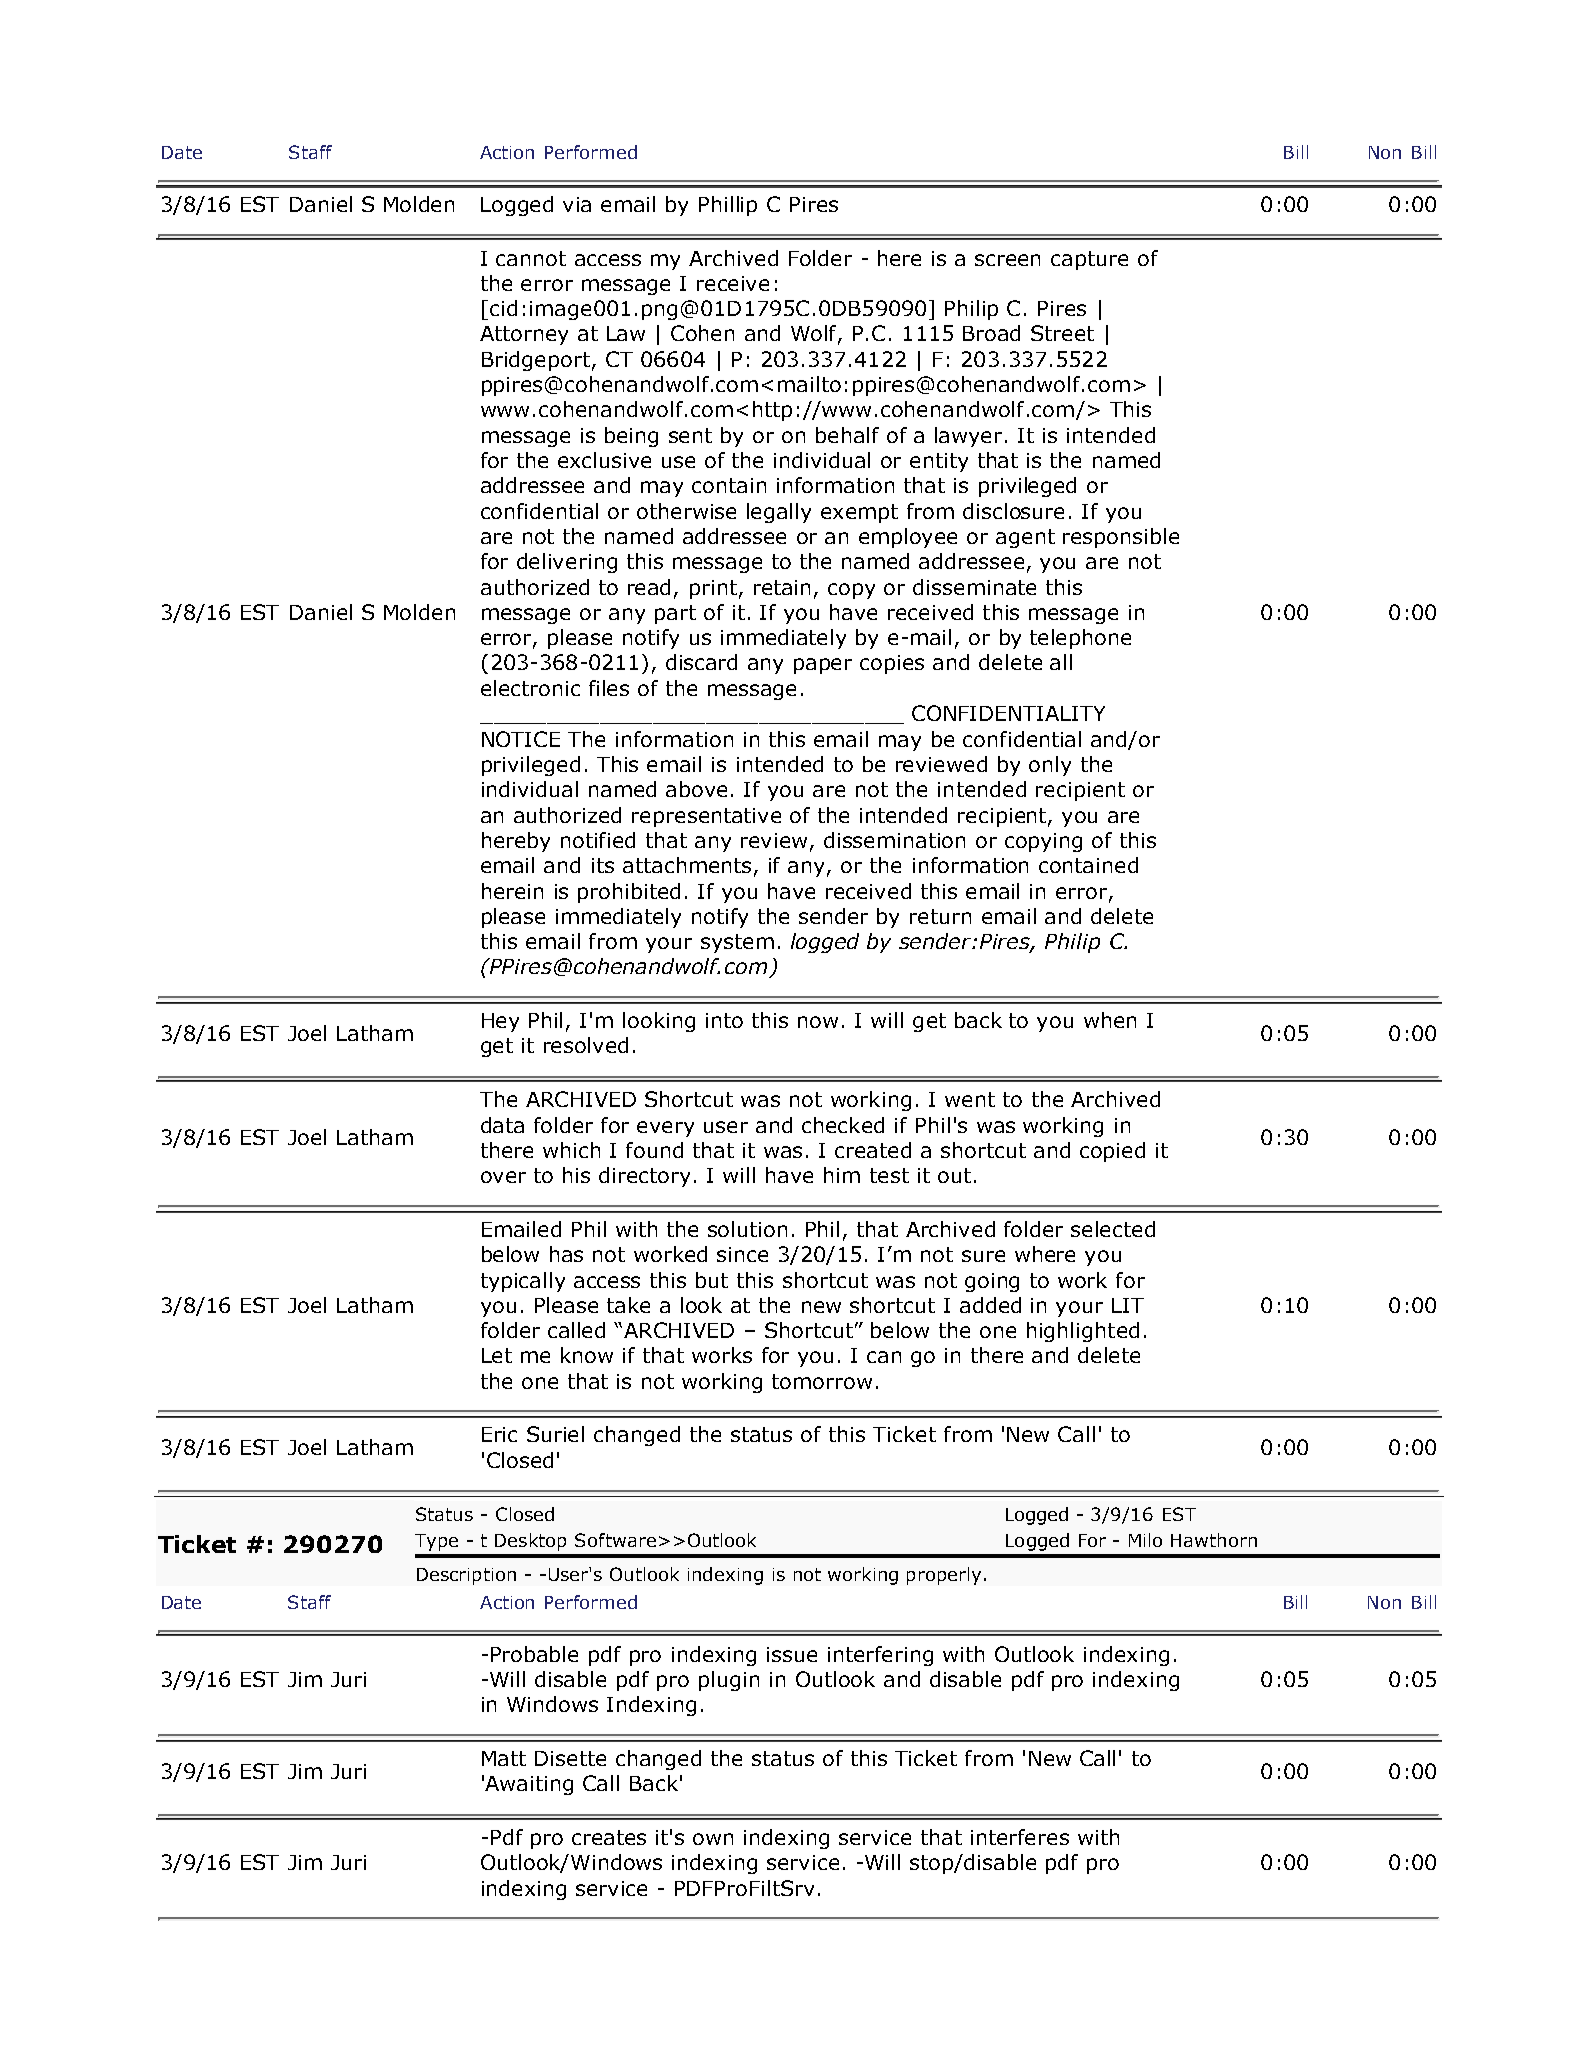  I want to click on Hey, so click(500, 1022).
